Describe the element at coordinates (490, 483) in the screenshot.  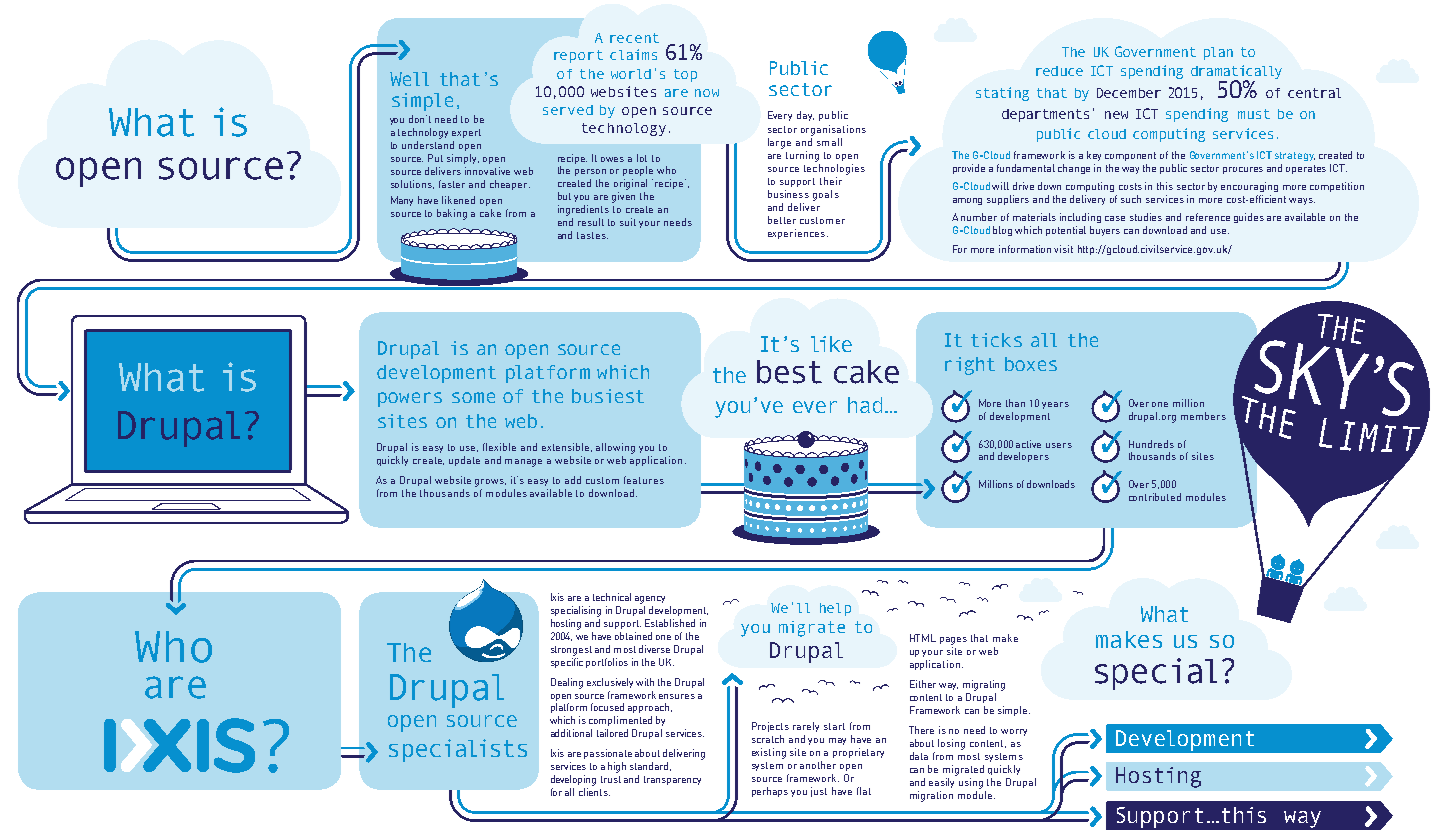
I see `grows` at that location.
